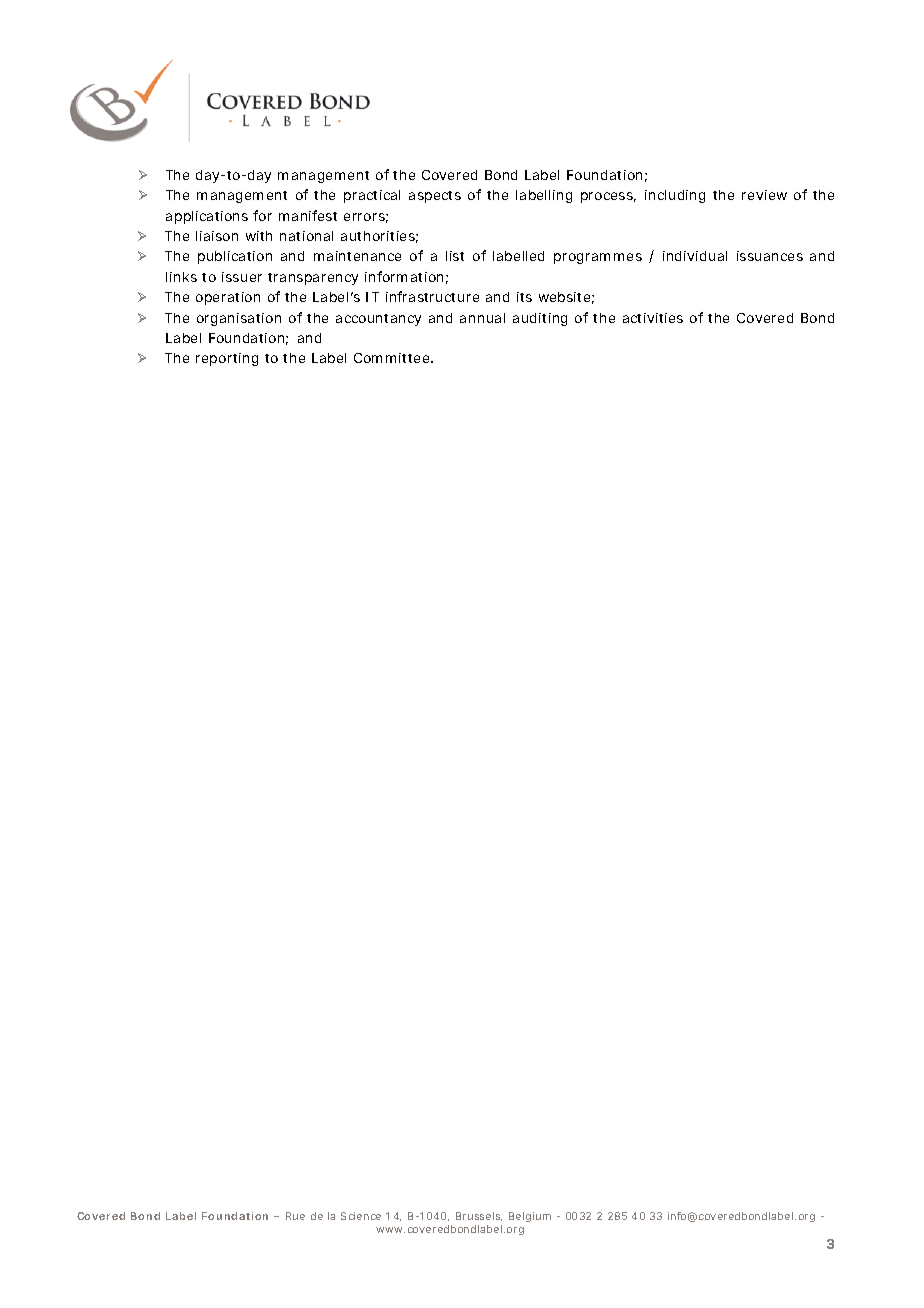 This screenshot has height=1308, width=924. What do you see at coordinates (227, 359) in the screenshot?
I see `reporting` at bounding box center [227, 359].
